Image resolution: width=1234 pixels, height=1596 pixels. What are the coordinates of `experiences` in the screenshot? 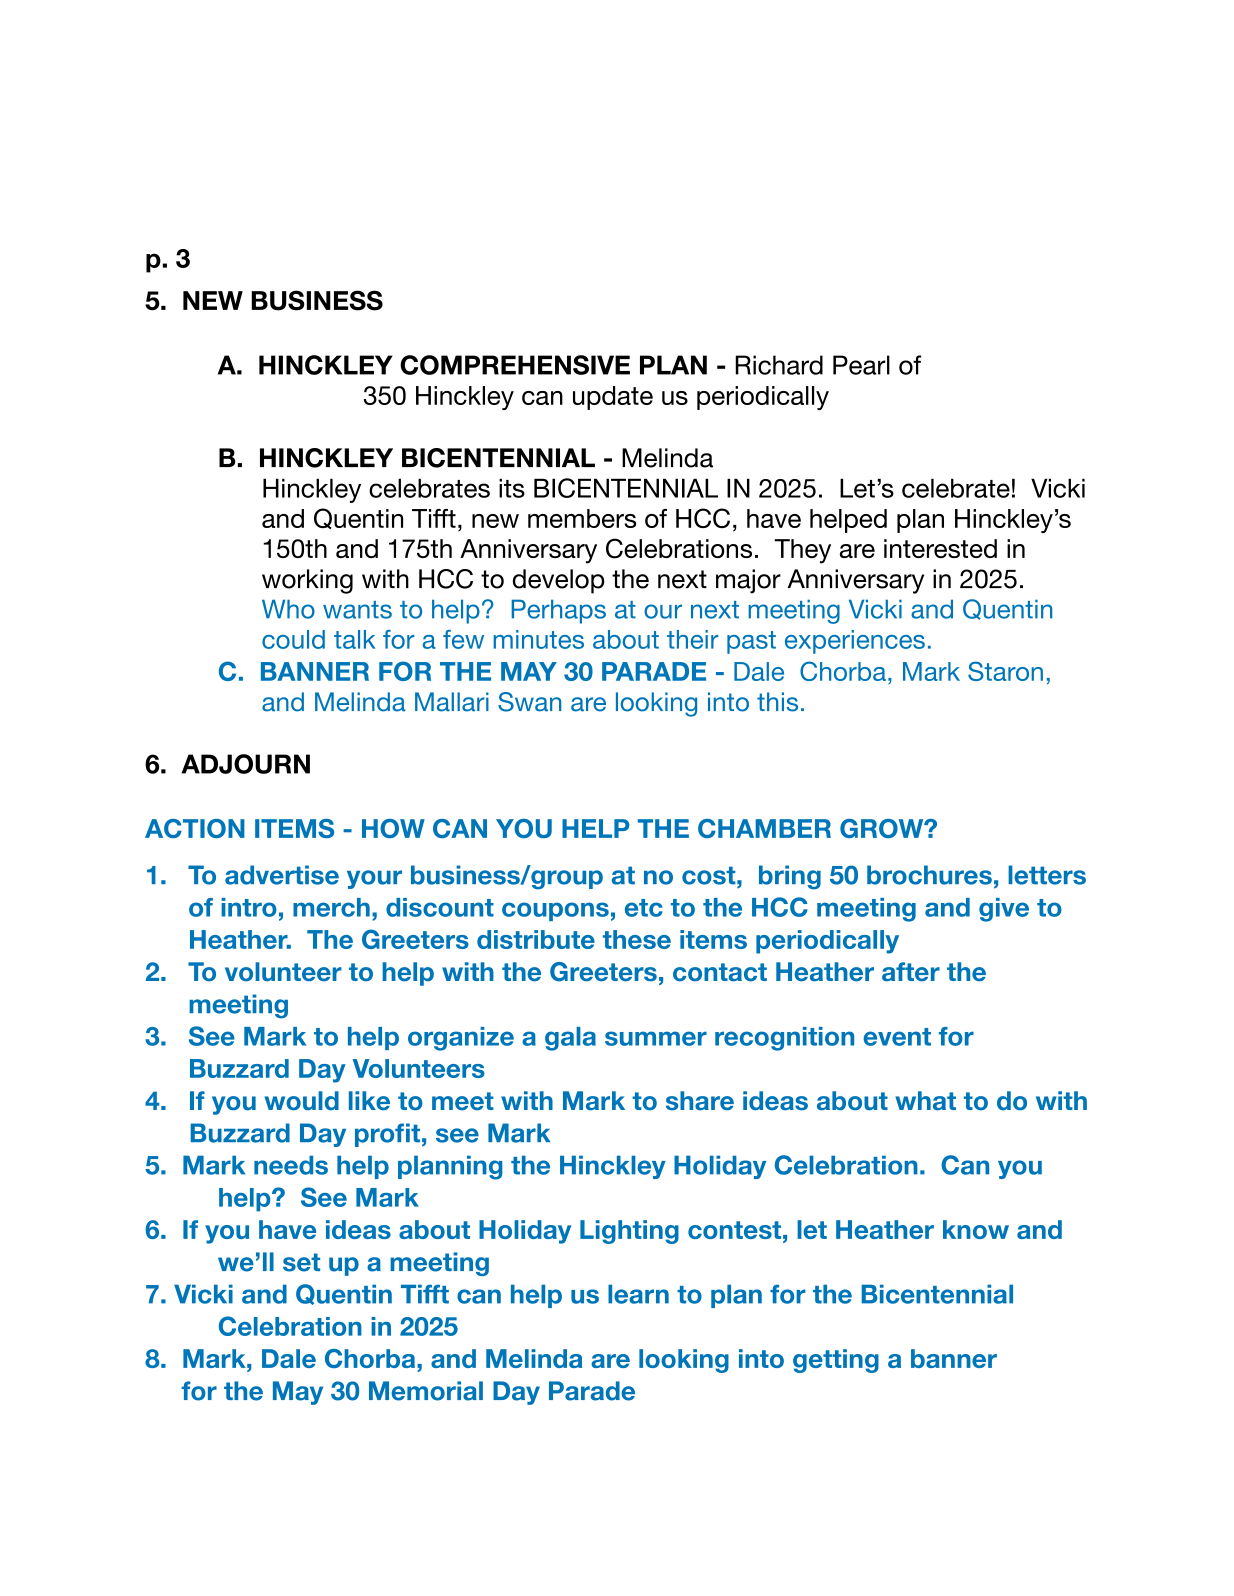 It's located at (855, 642).
